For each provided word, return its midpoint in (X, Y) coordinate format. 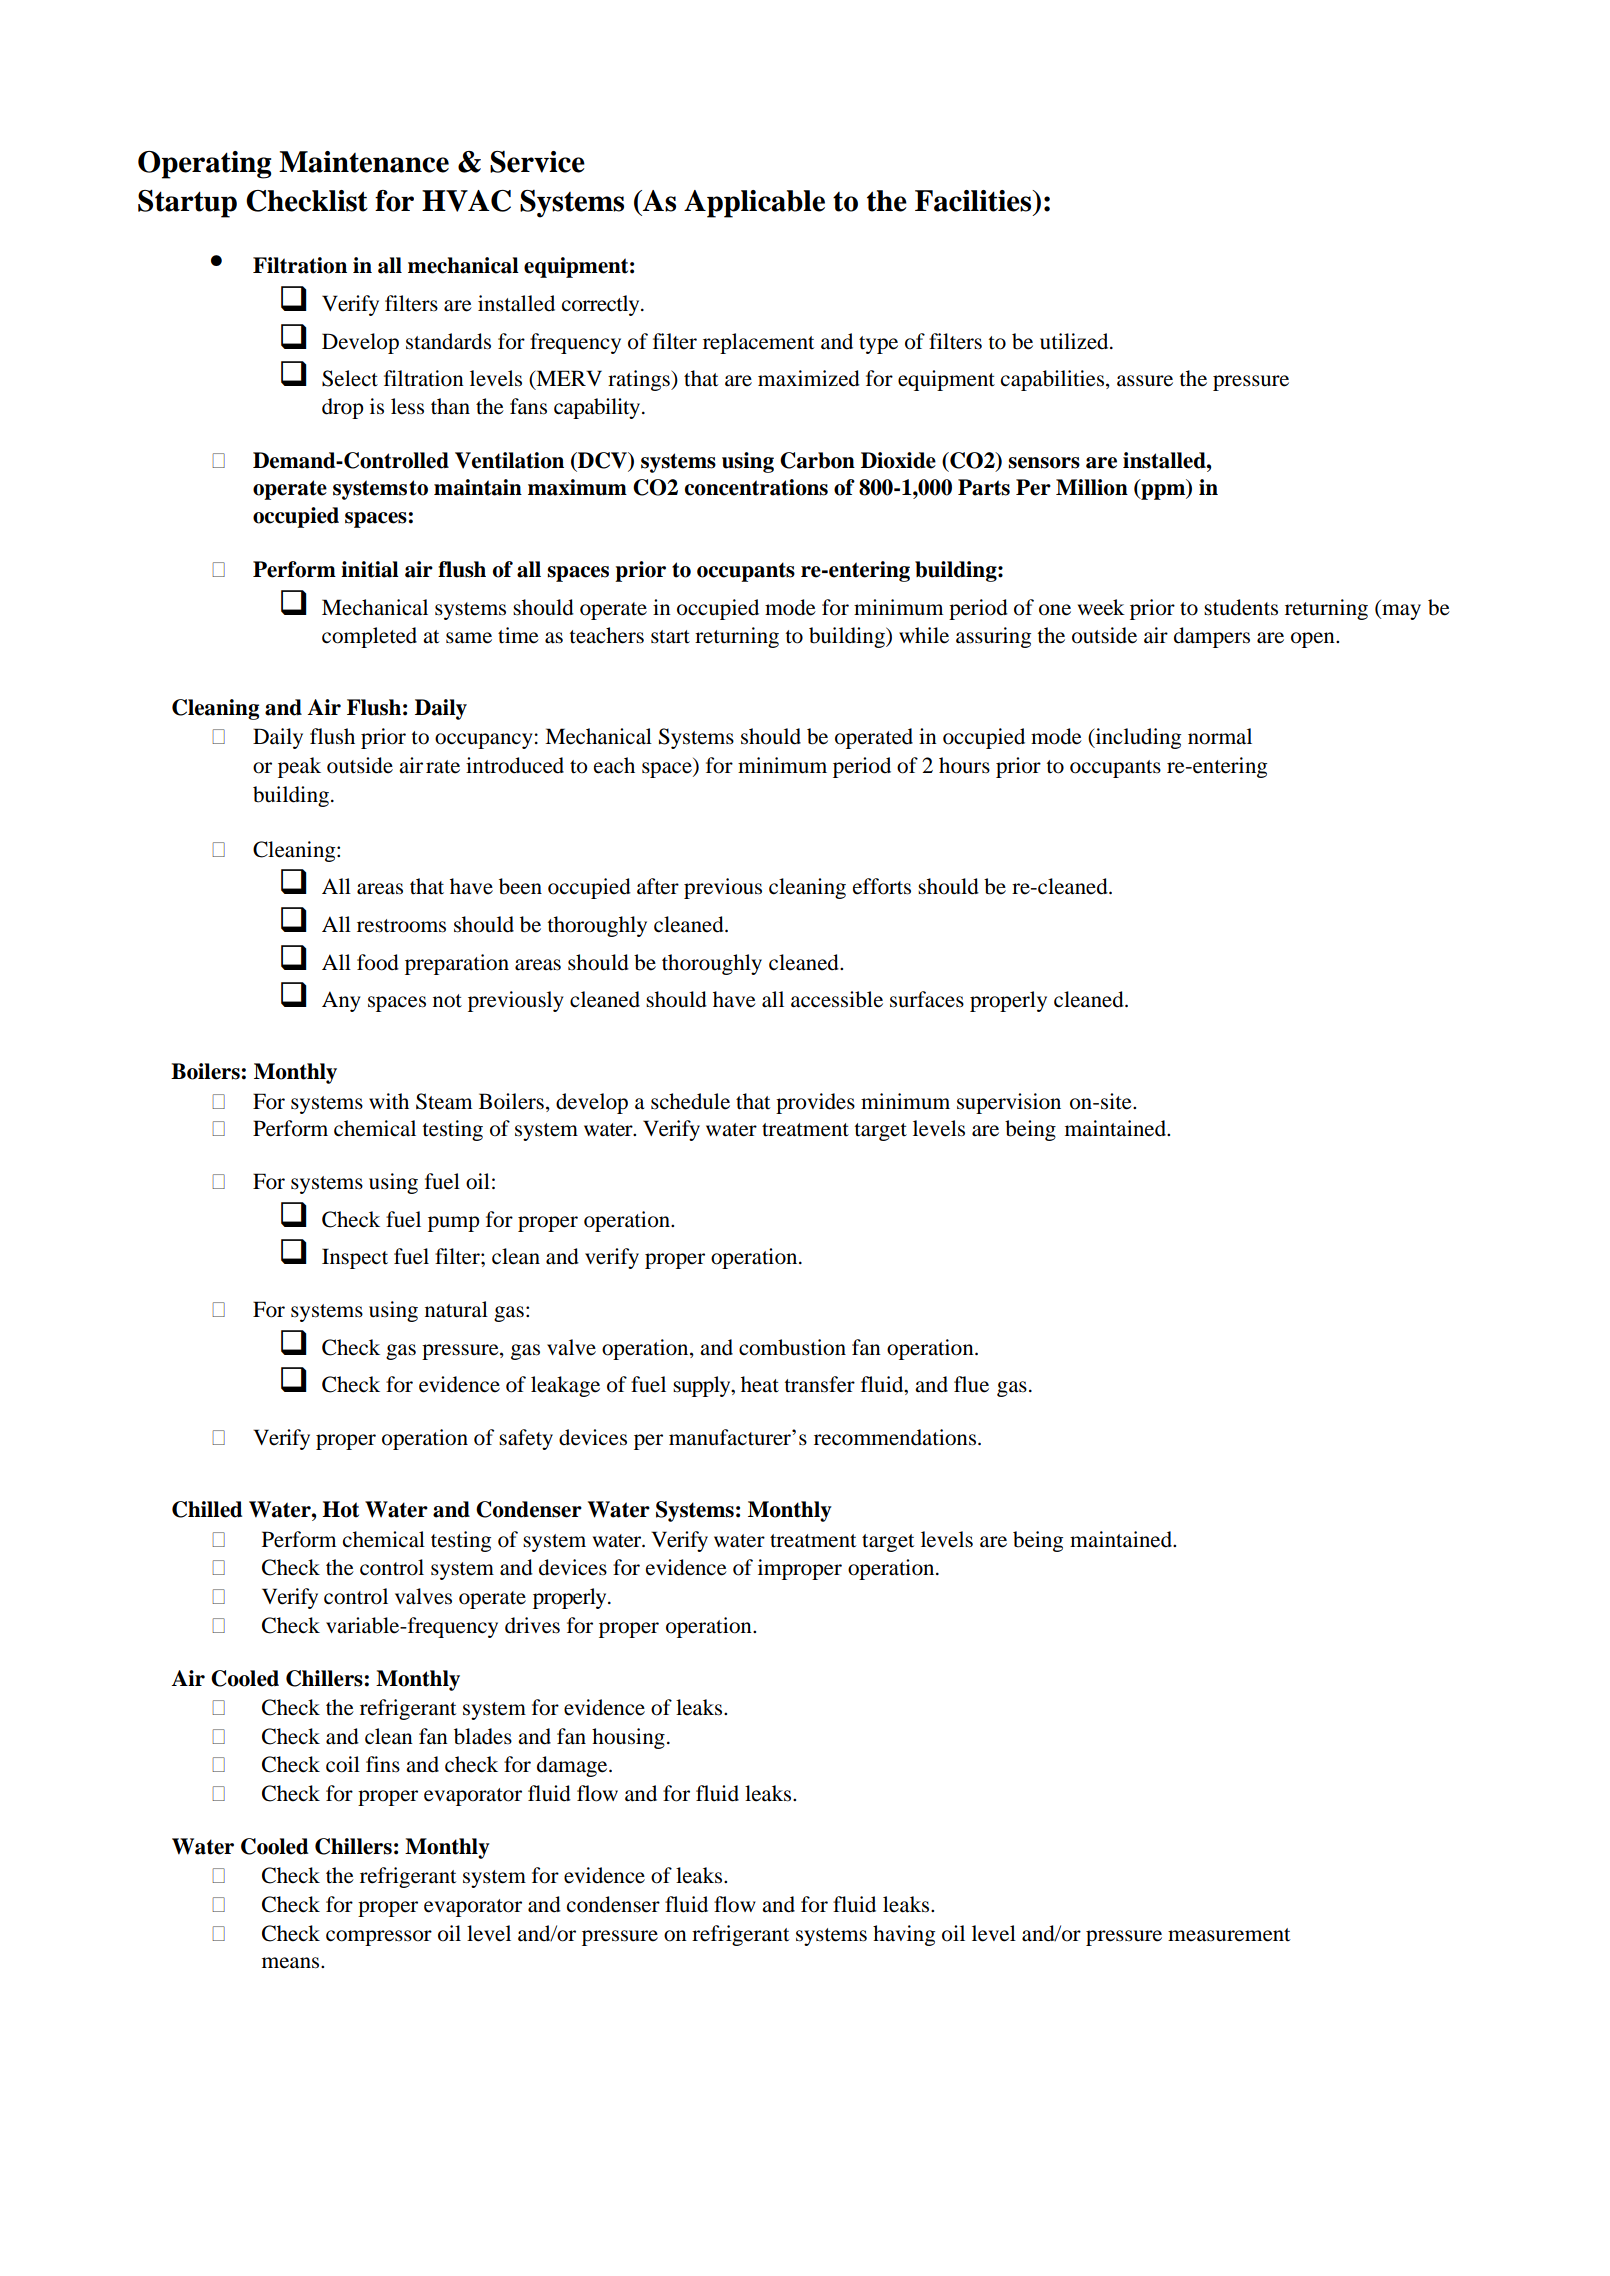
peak (299, 767)
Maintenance (364, 162)
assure (1145, 381)
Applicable (754, 204)
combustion (792, 1347)
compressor (379, 1938)
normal (1220, 736)
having (904, 1935)
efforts (882, 886)
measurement (1229, 1935)
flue (971, 1384)
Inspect (355, 1258)
